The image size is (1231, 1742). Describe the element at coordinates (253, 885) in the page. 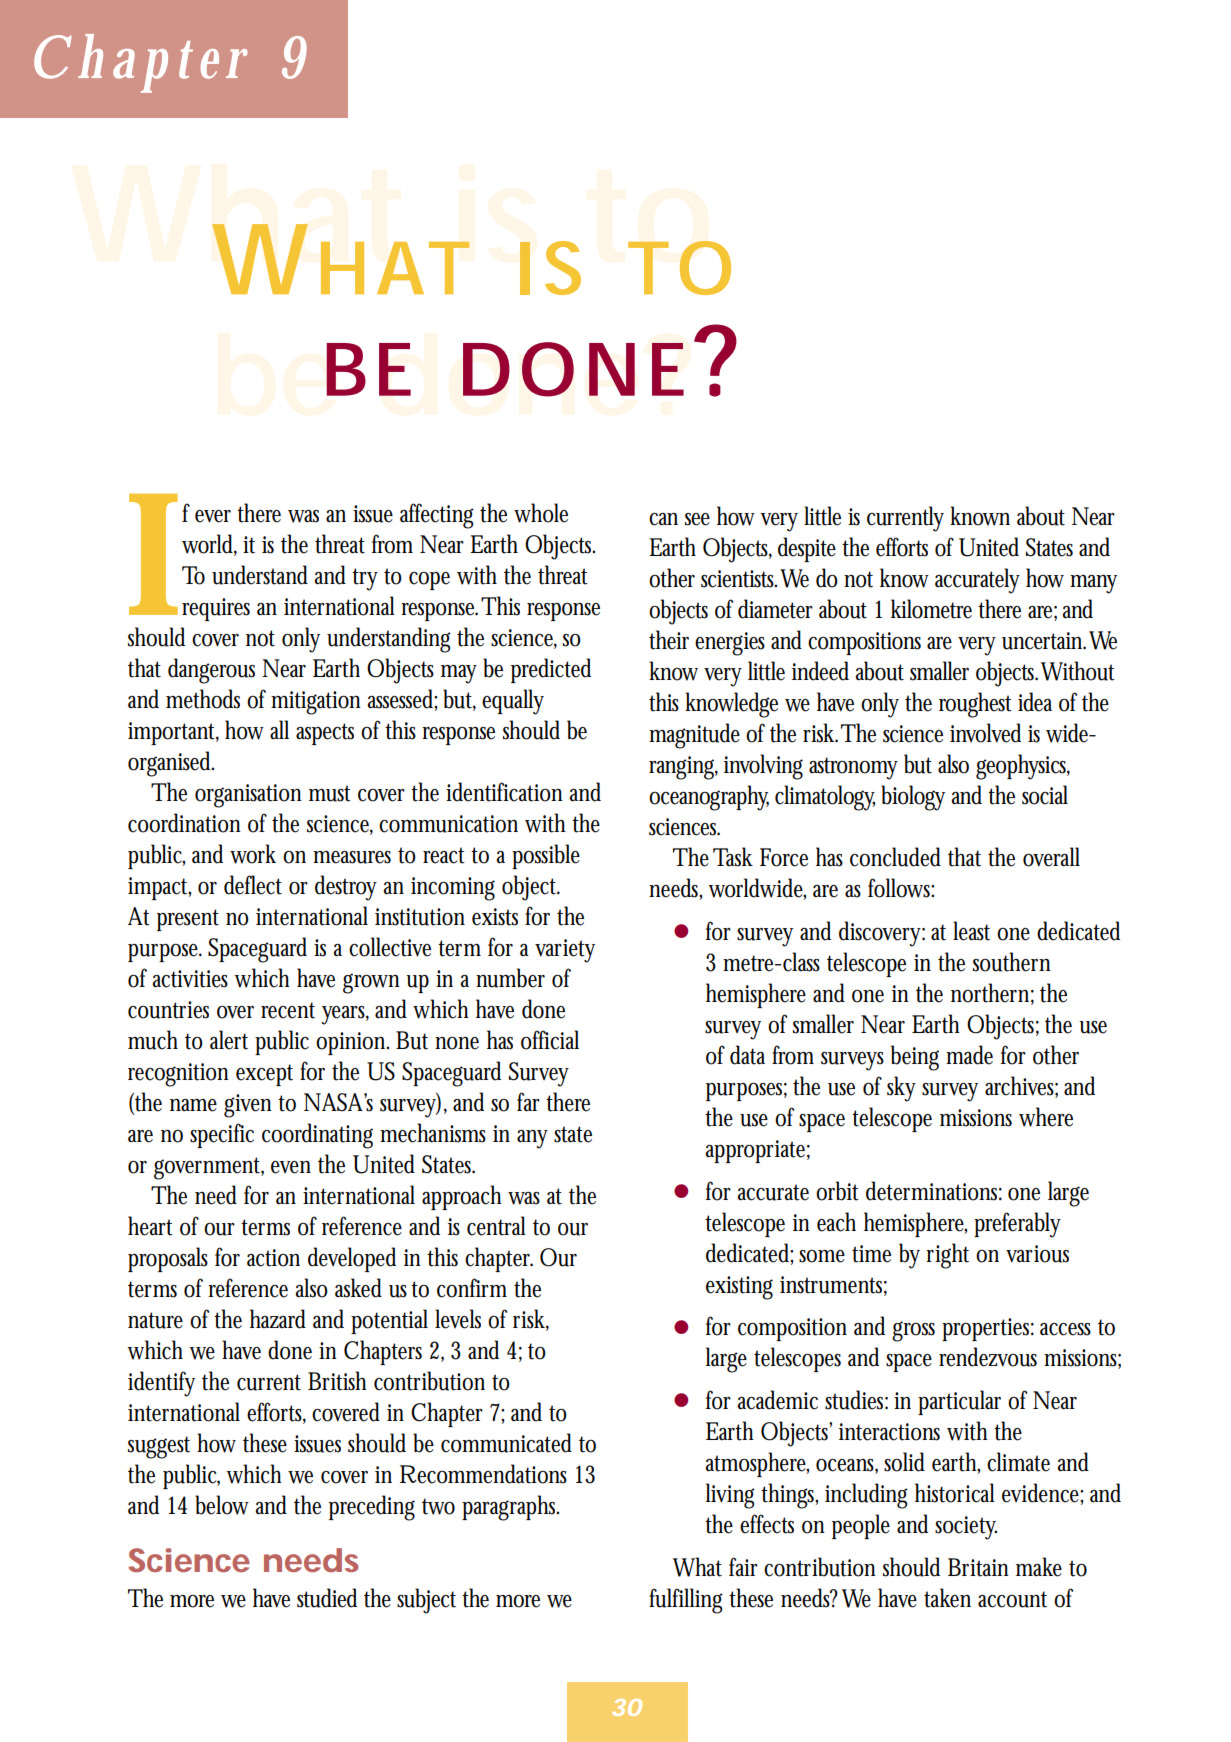

I see `deflect` at that location.
